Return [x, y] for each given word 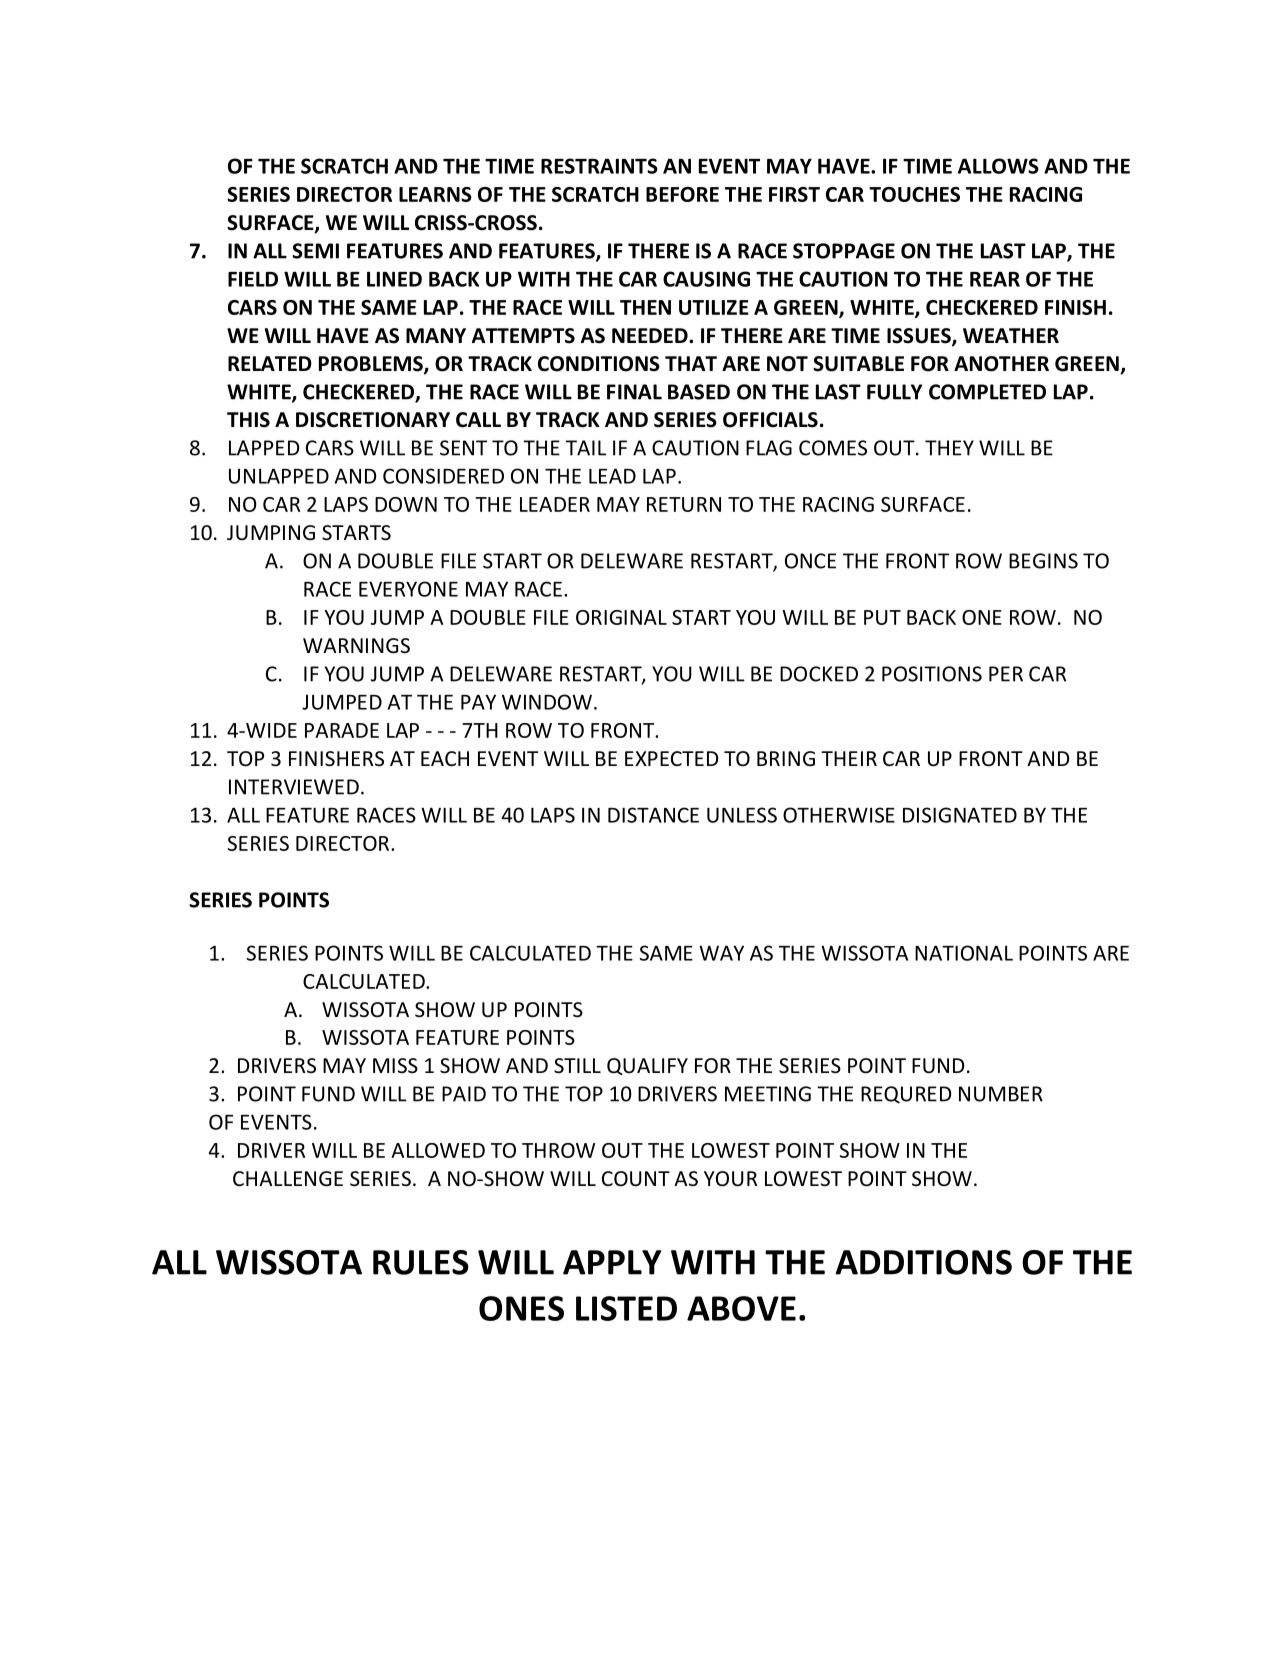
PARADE [342, 730]
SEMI [315, 251]
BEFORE [682, 194]
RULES [421, 1262]
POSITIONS [932, 674]
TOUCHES [914, 194]
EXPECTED [672, 758]
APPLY [612, 1262]
